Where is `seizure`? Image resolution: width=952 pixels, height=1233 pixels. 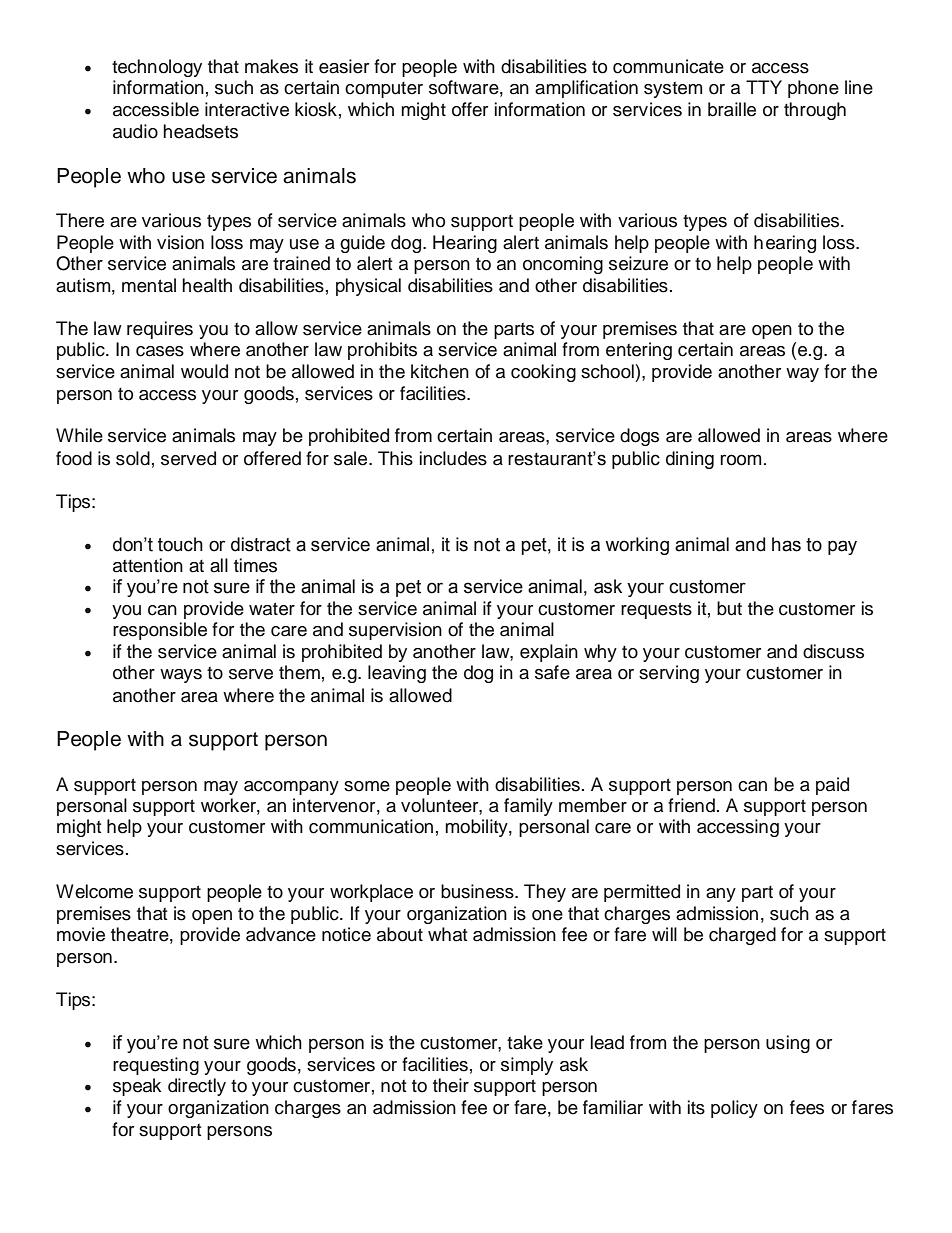
seizure is located at coordinates (638, 263).
